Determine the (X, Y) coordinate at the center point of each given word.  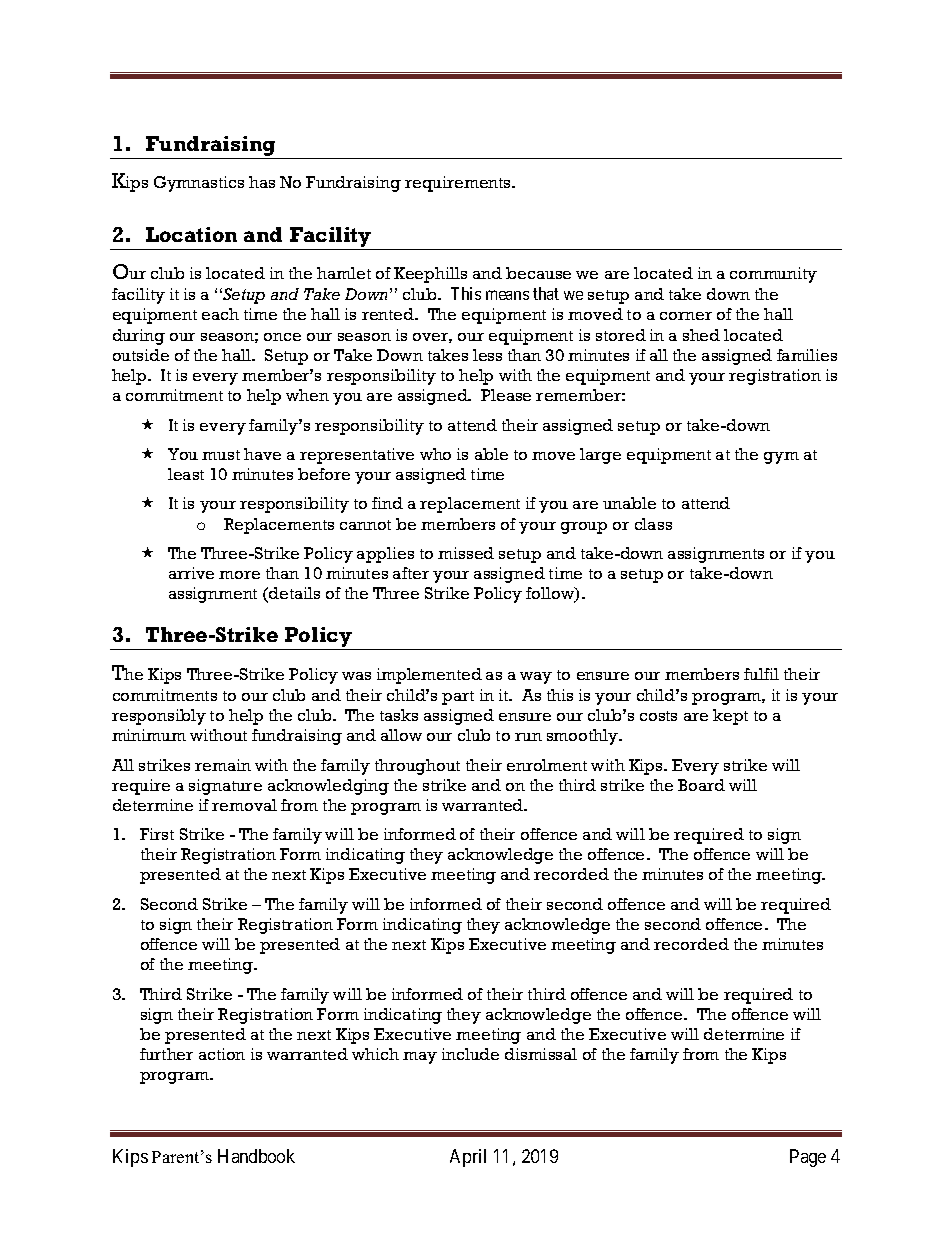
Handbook (256, 1156)
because (538, 273)
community (773, 275)
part (458, 698)
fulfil (761, 674)
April (468, 1158)
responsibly (159, 717)
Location (191, 234)
